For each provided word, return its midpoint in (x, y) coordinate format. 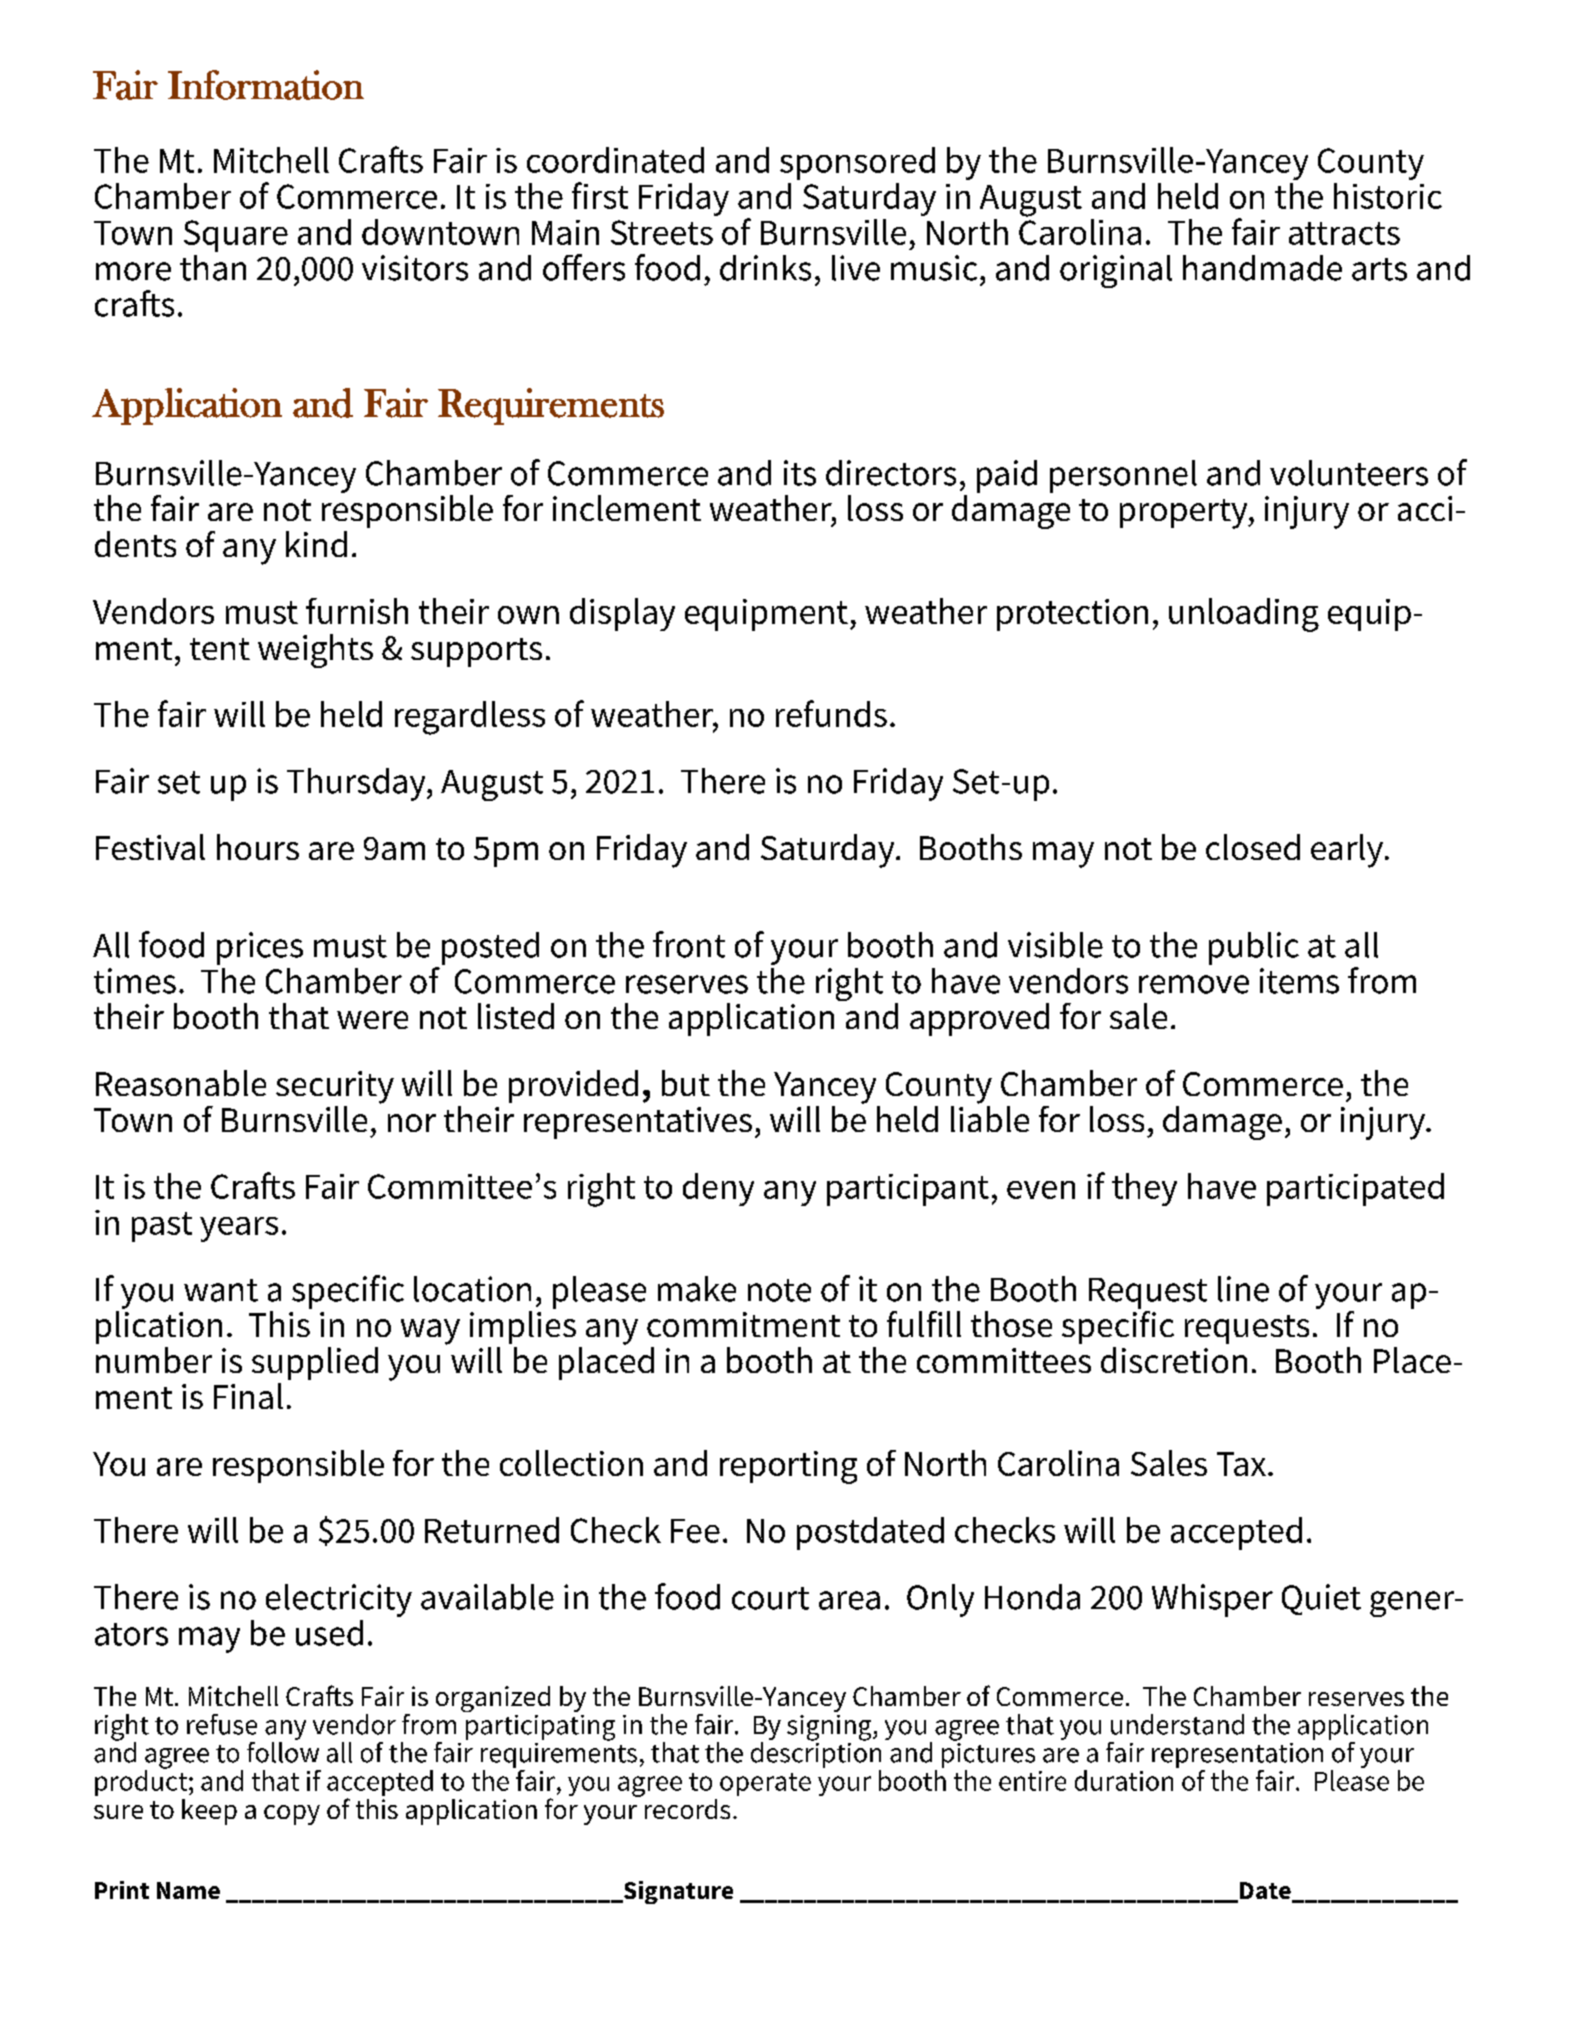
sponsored (857, 163)
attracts (1344, 233)
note (779, 1290)
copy (292, 1815)
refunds (831, 713)
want (221, 1290)
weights (315, 651)
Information (266, 85)
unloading (1244, 615)
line (1243, 1289)
